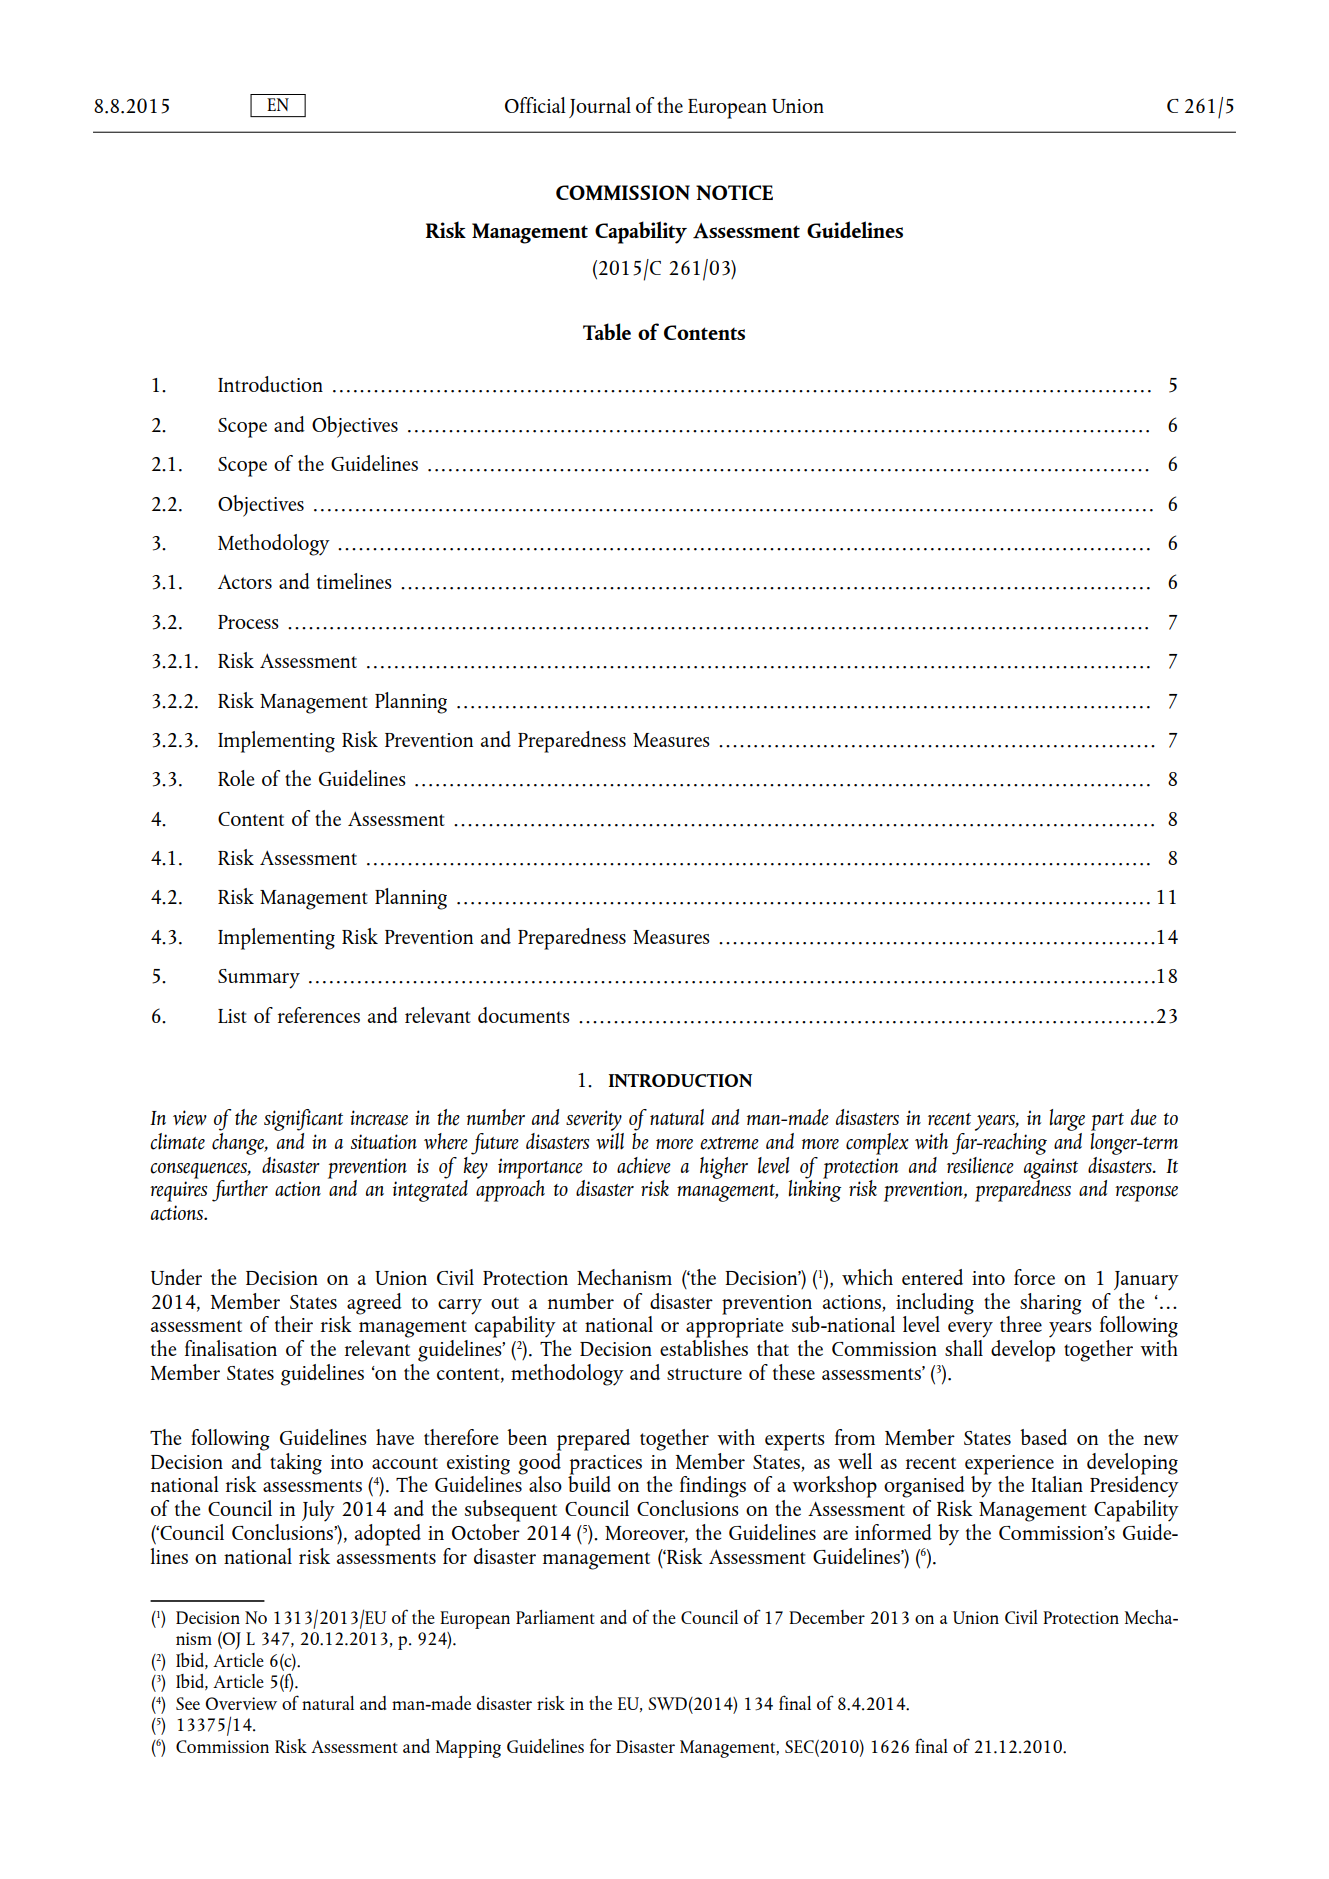 The width and height of the document is (1329, 1879). What do you see at coordinates (259, 979) in the document?
I see `Summary` at bounding box center [259, 979].
